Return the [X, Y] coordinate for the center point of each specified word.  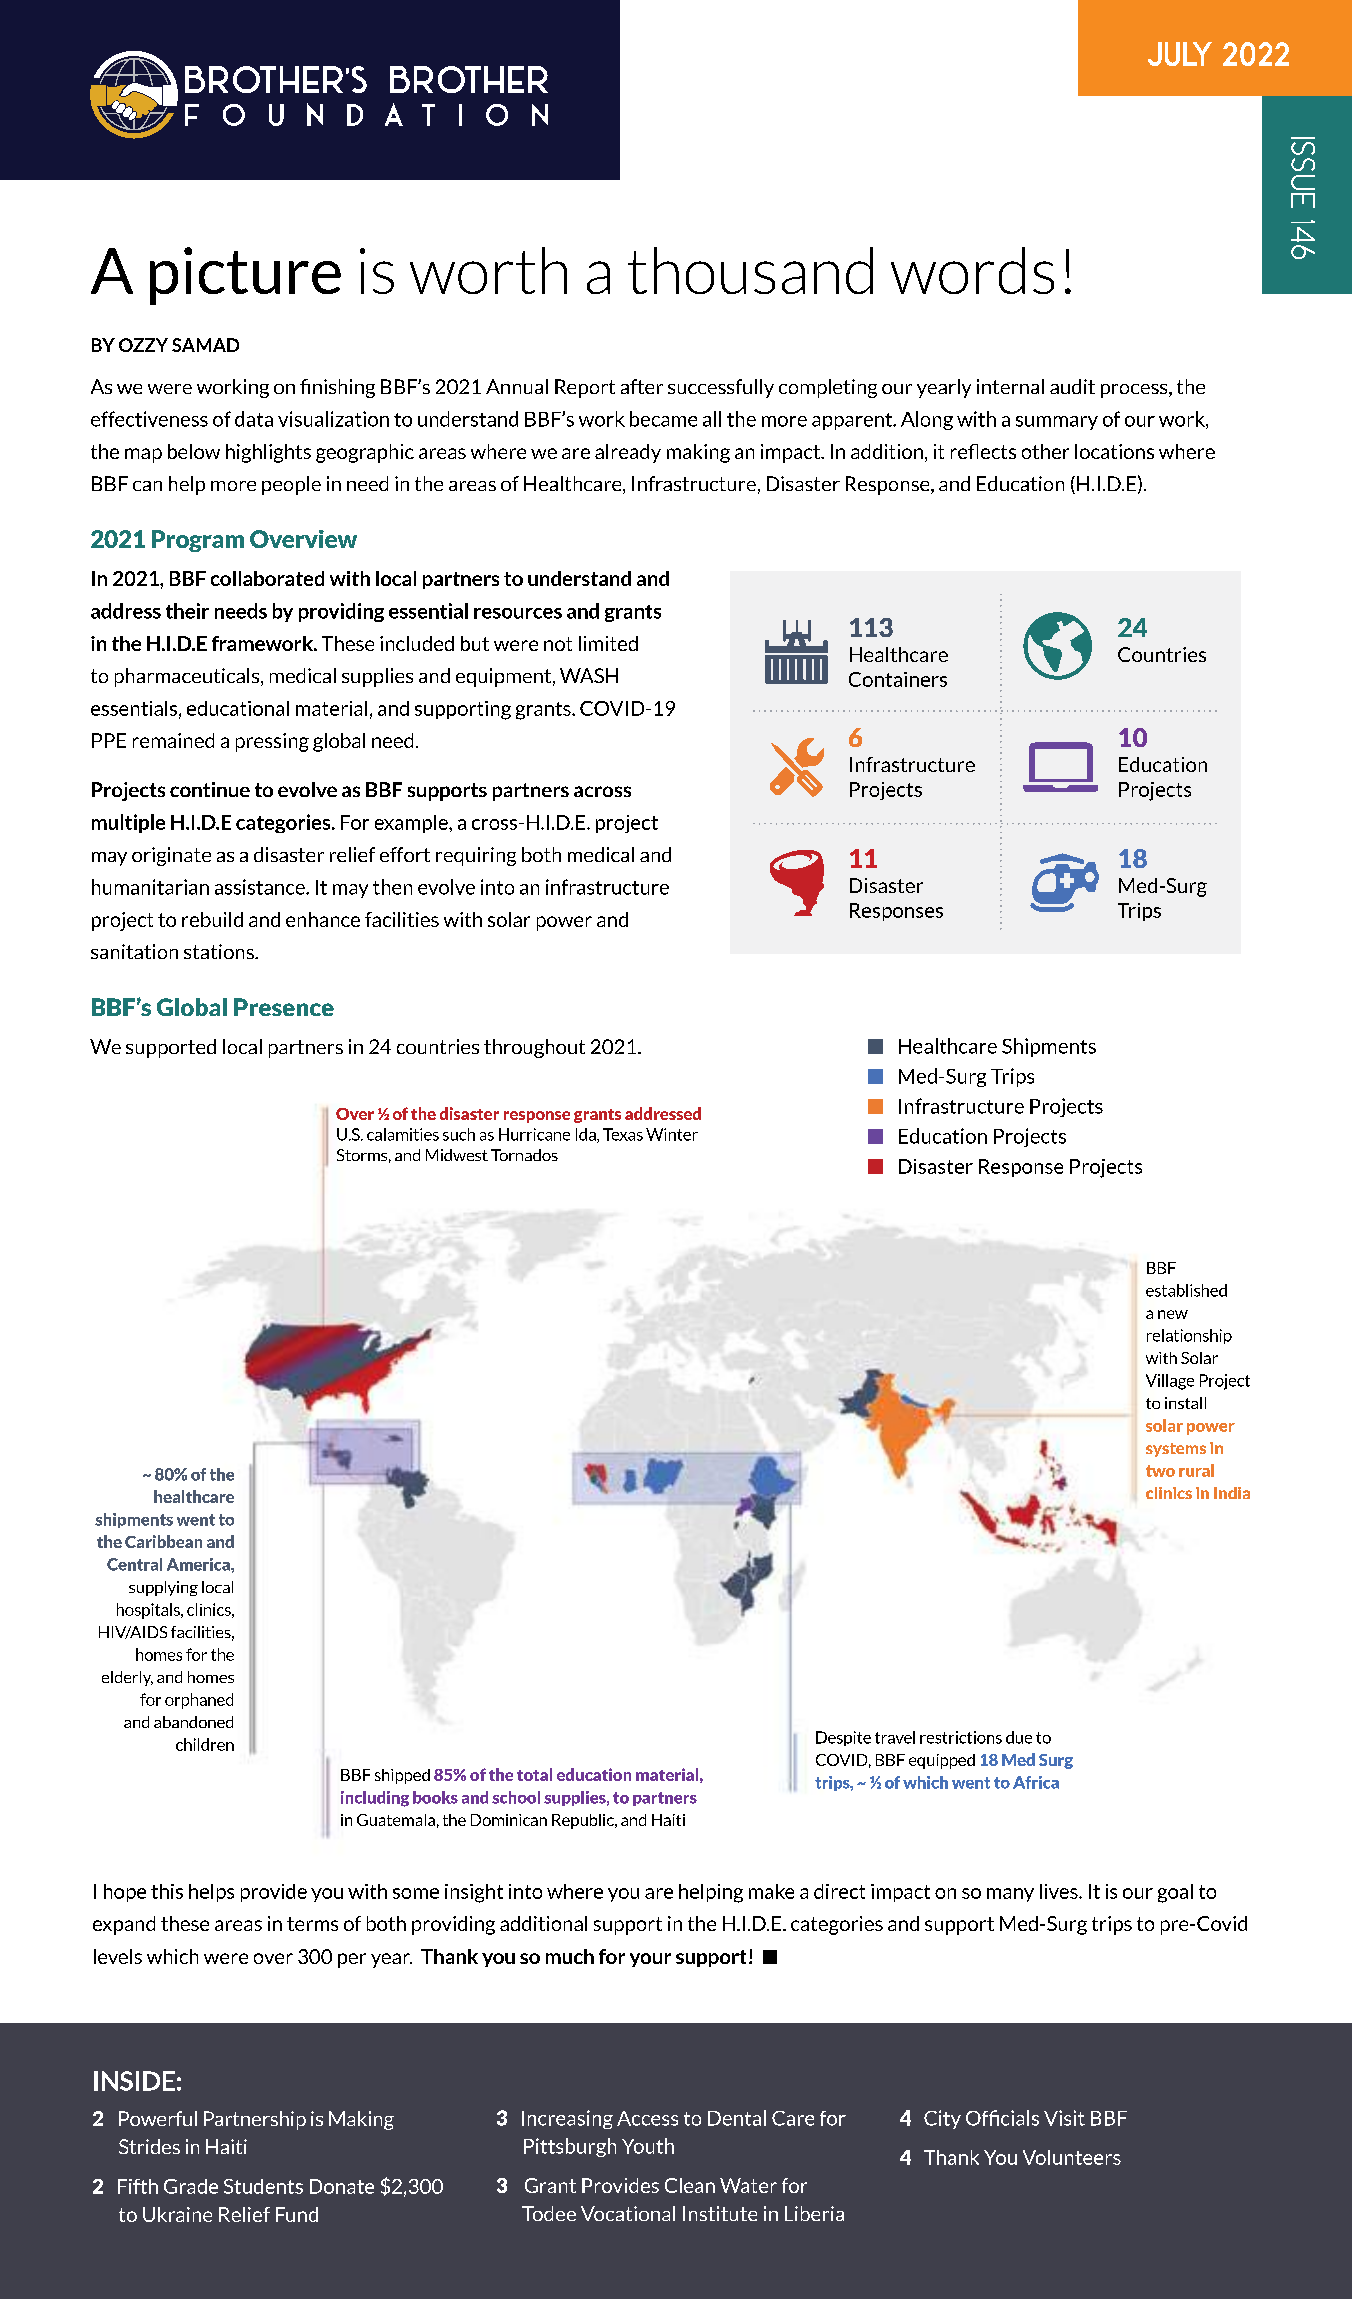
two [1160, 1471]
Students [263, 2186]
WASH [589, 675]
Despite [843, 1738]
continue [210, 789]
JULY [1180, 54]
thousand [750, 270]
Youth [648, 2146]
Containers [898, 679]
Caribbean [163, 1541]
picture [245, 276]
